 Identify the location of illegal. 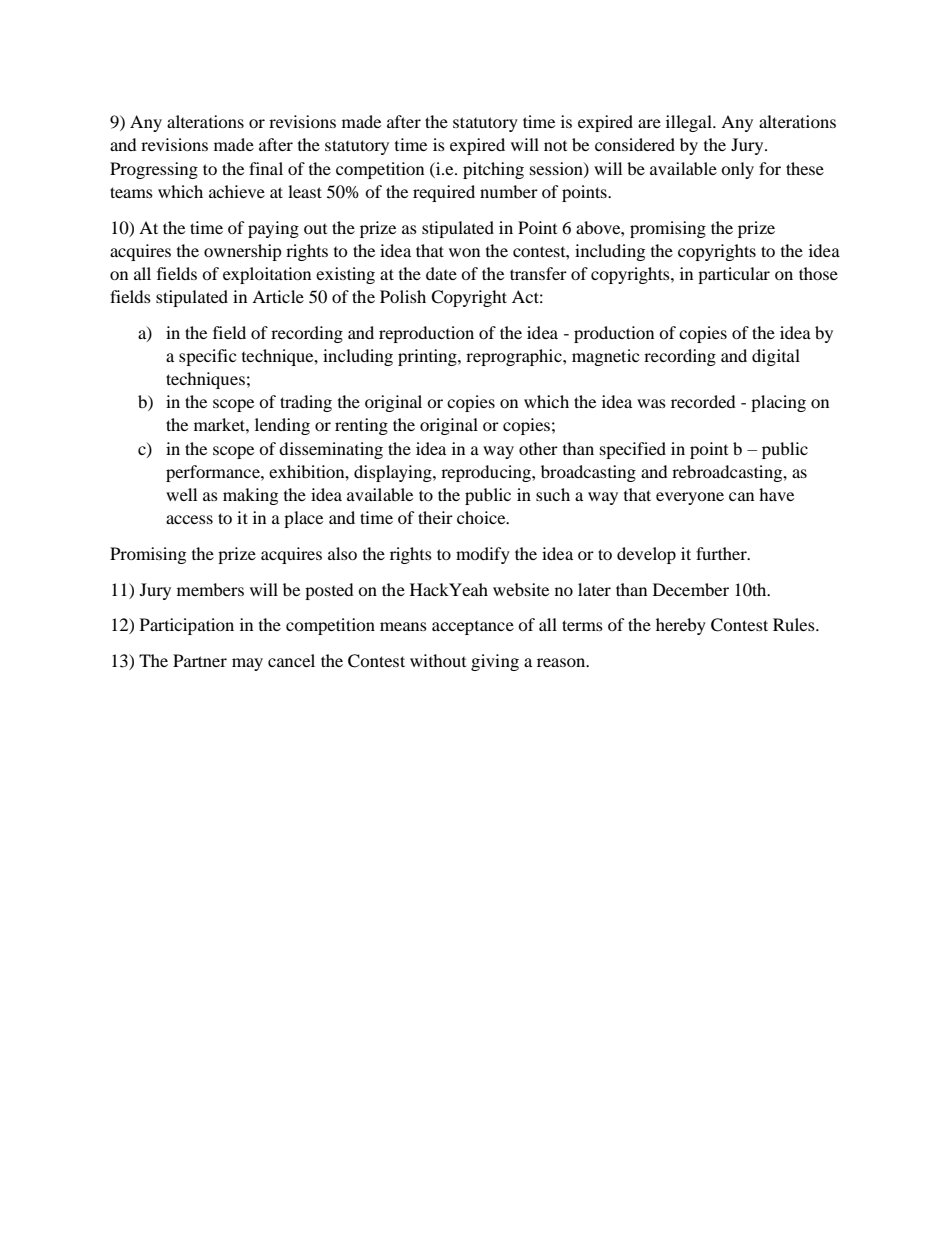
(690, 123).
